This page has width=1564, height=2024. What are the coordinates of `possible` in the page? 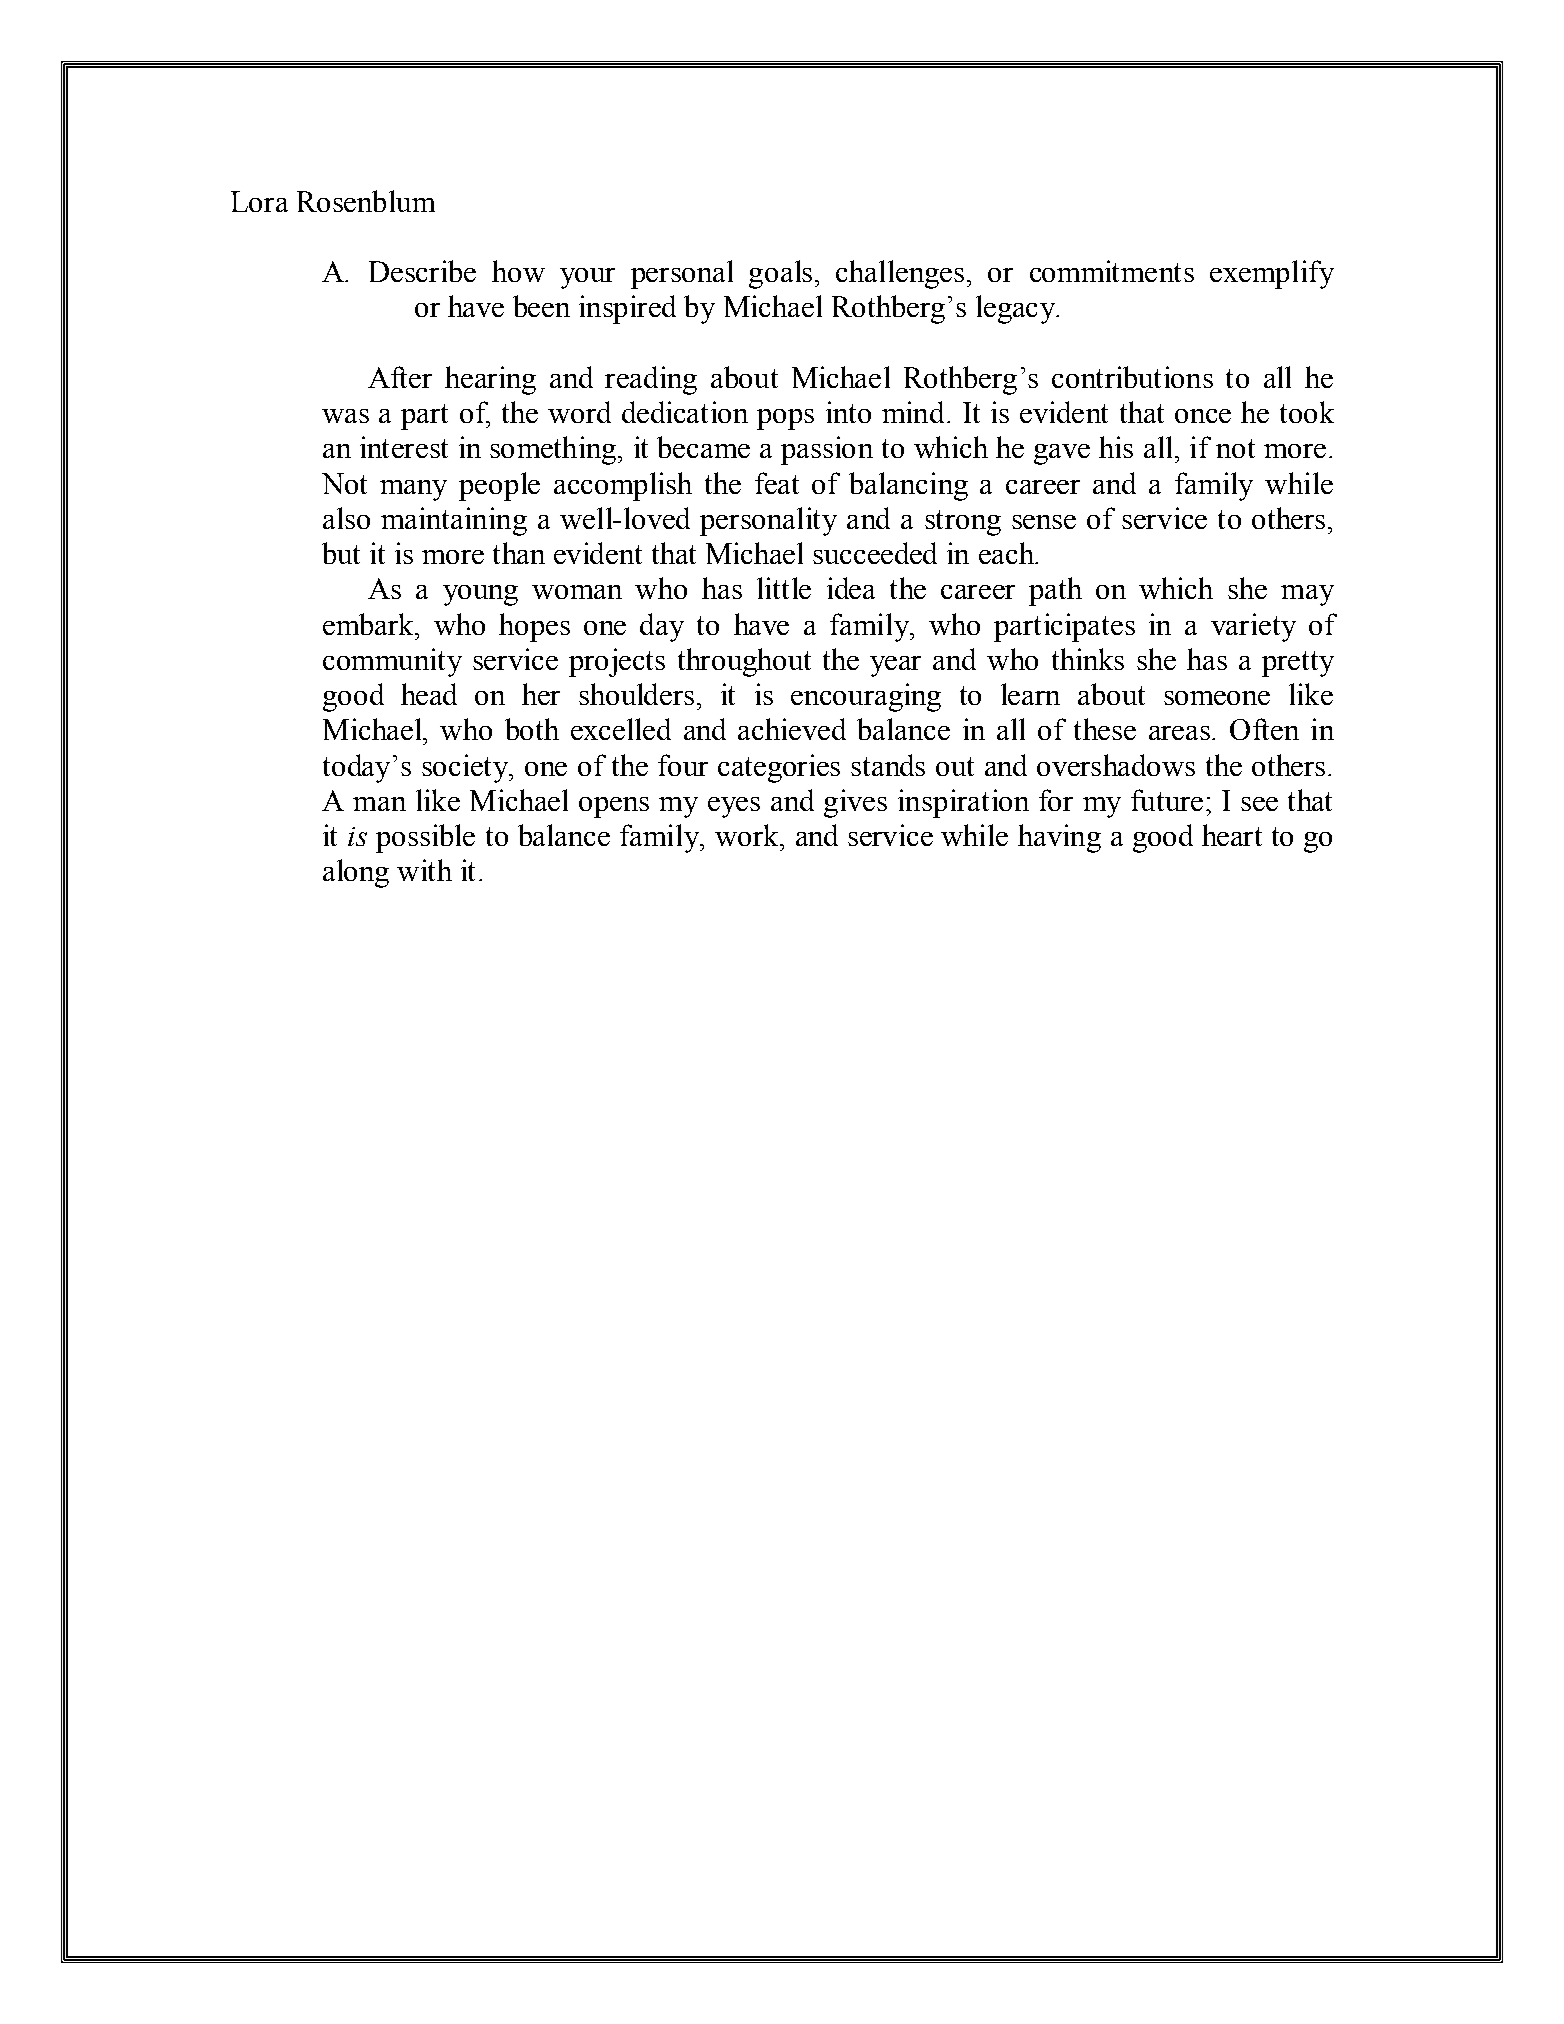 It's located at (425, 838).
